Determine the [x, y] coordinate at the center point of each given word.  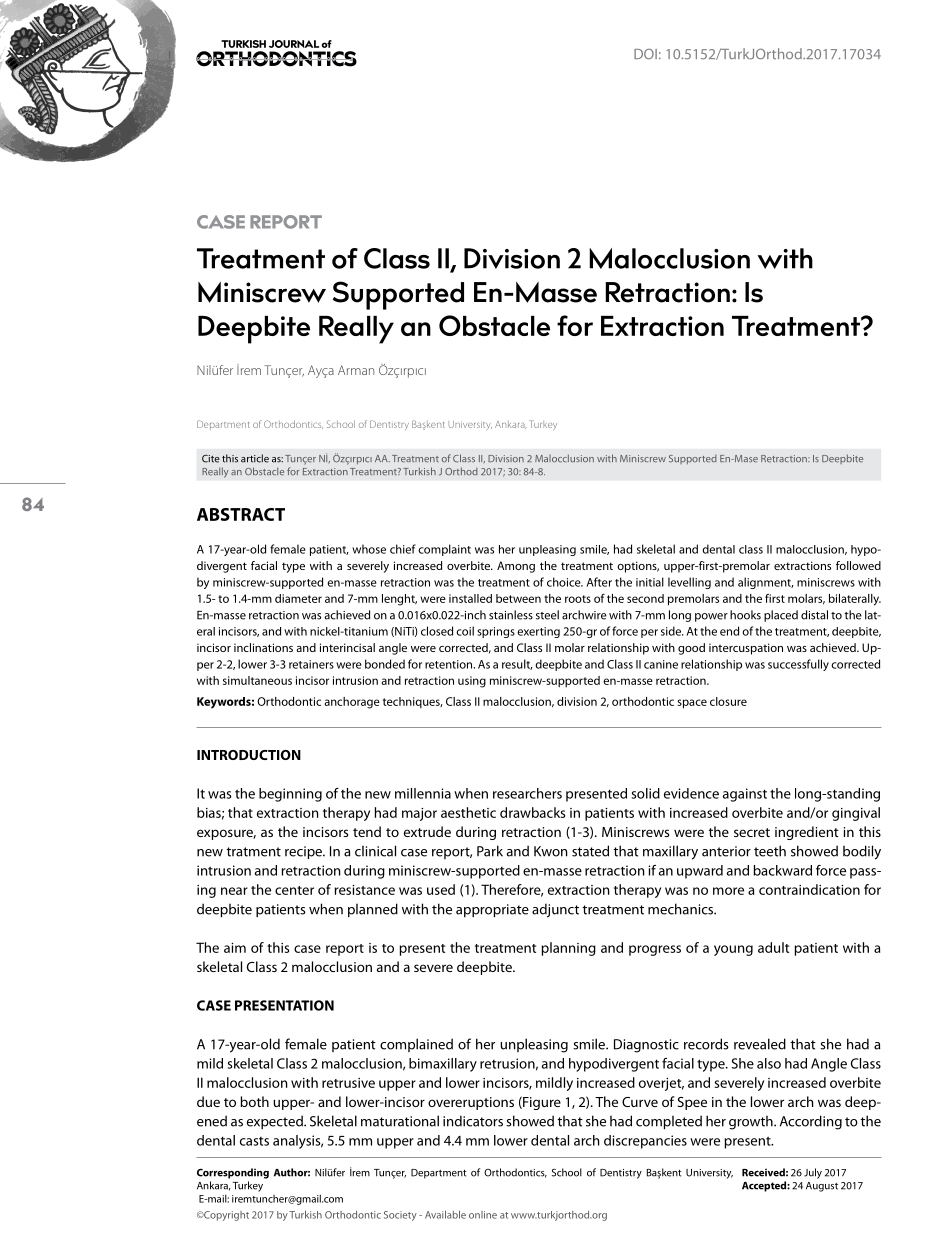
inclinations [263, 647]
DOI [645, 54]
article [255, 458]
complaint [444, 550]
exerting [538, 632]
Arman [356, 370]
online [483, 1215]
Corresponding [233, 1173]
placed [781, 616]
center [294, 890]
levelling [689, 583]
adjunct [555, 910]
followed [858, 565]
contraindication [809, 889]
